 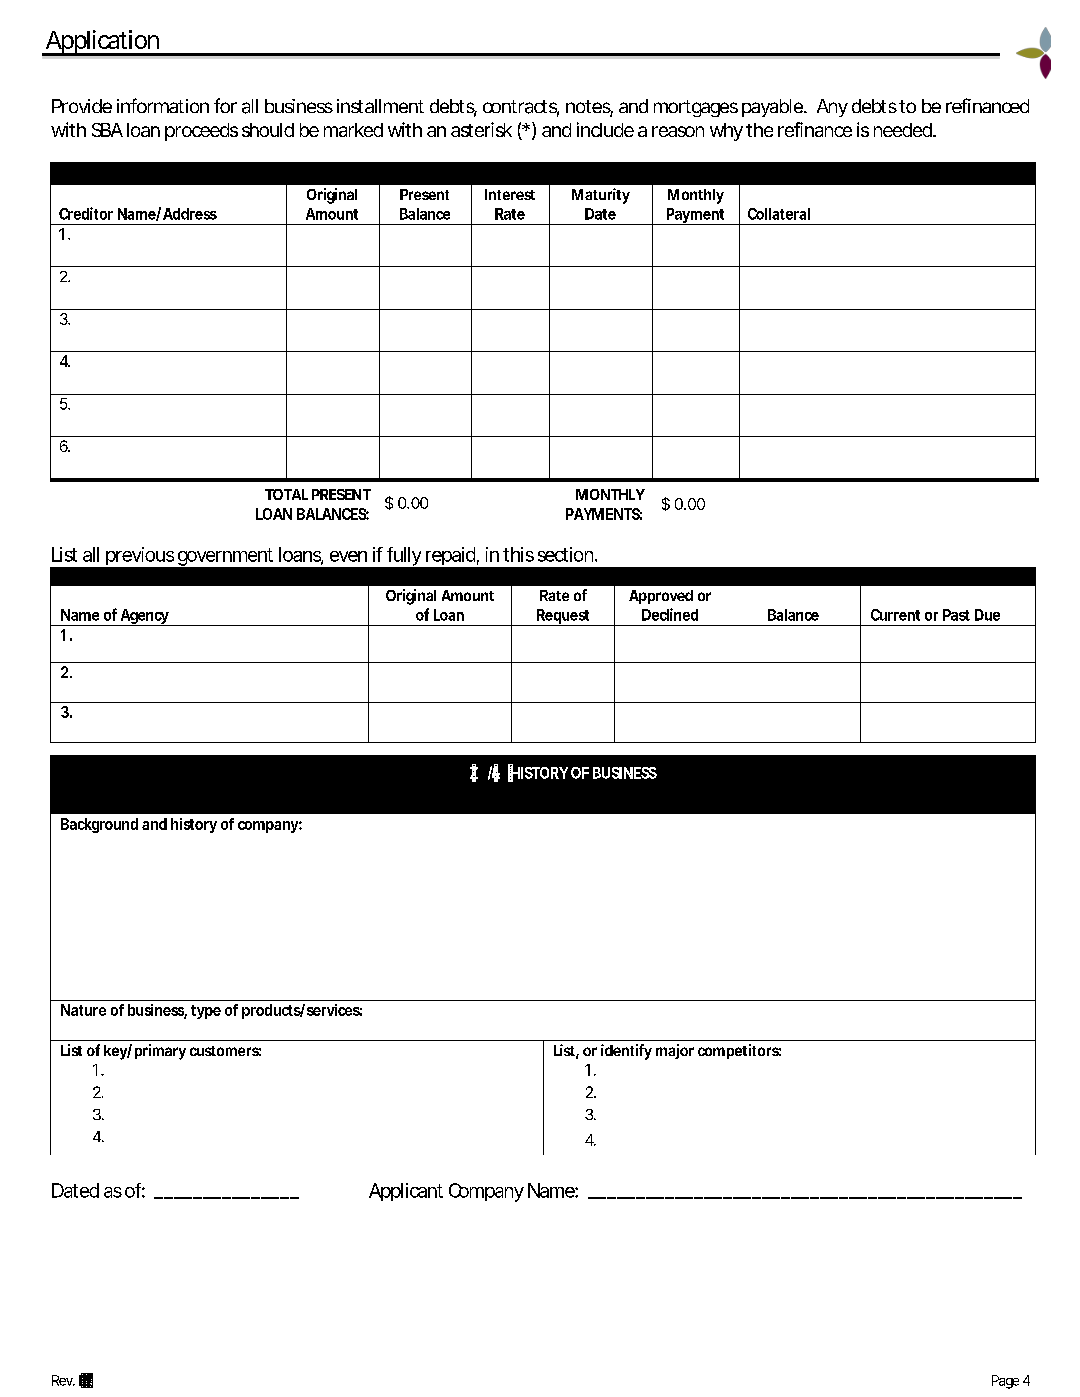 What do you see at coordinates (895, 615) in the screenshot?
I see `Current` at bounding box center [895, 615].
